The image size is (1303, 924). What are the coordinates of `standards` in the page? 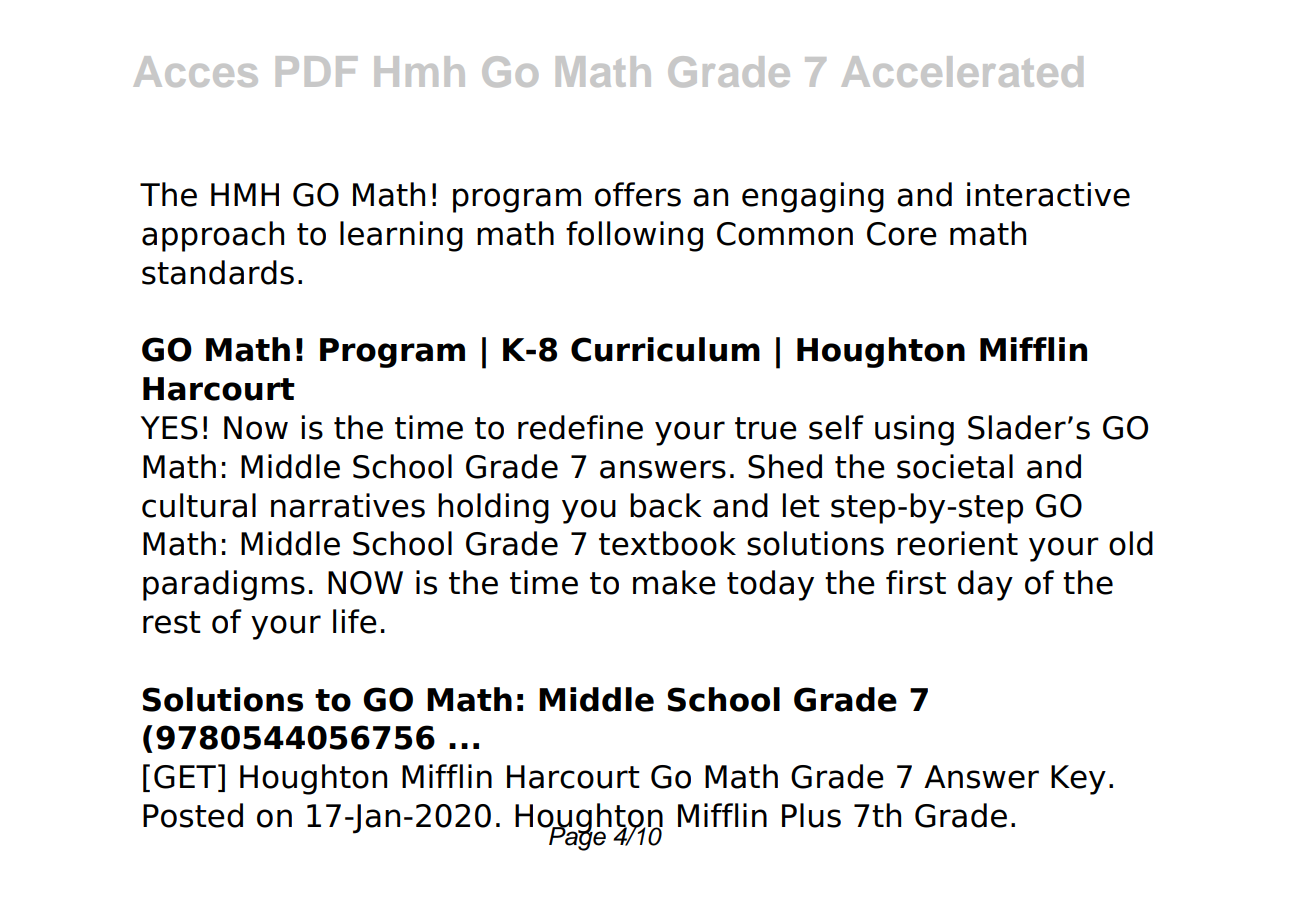 It's located at (218, 272).
